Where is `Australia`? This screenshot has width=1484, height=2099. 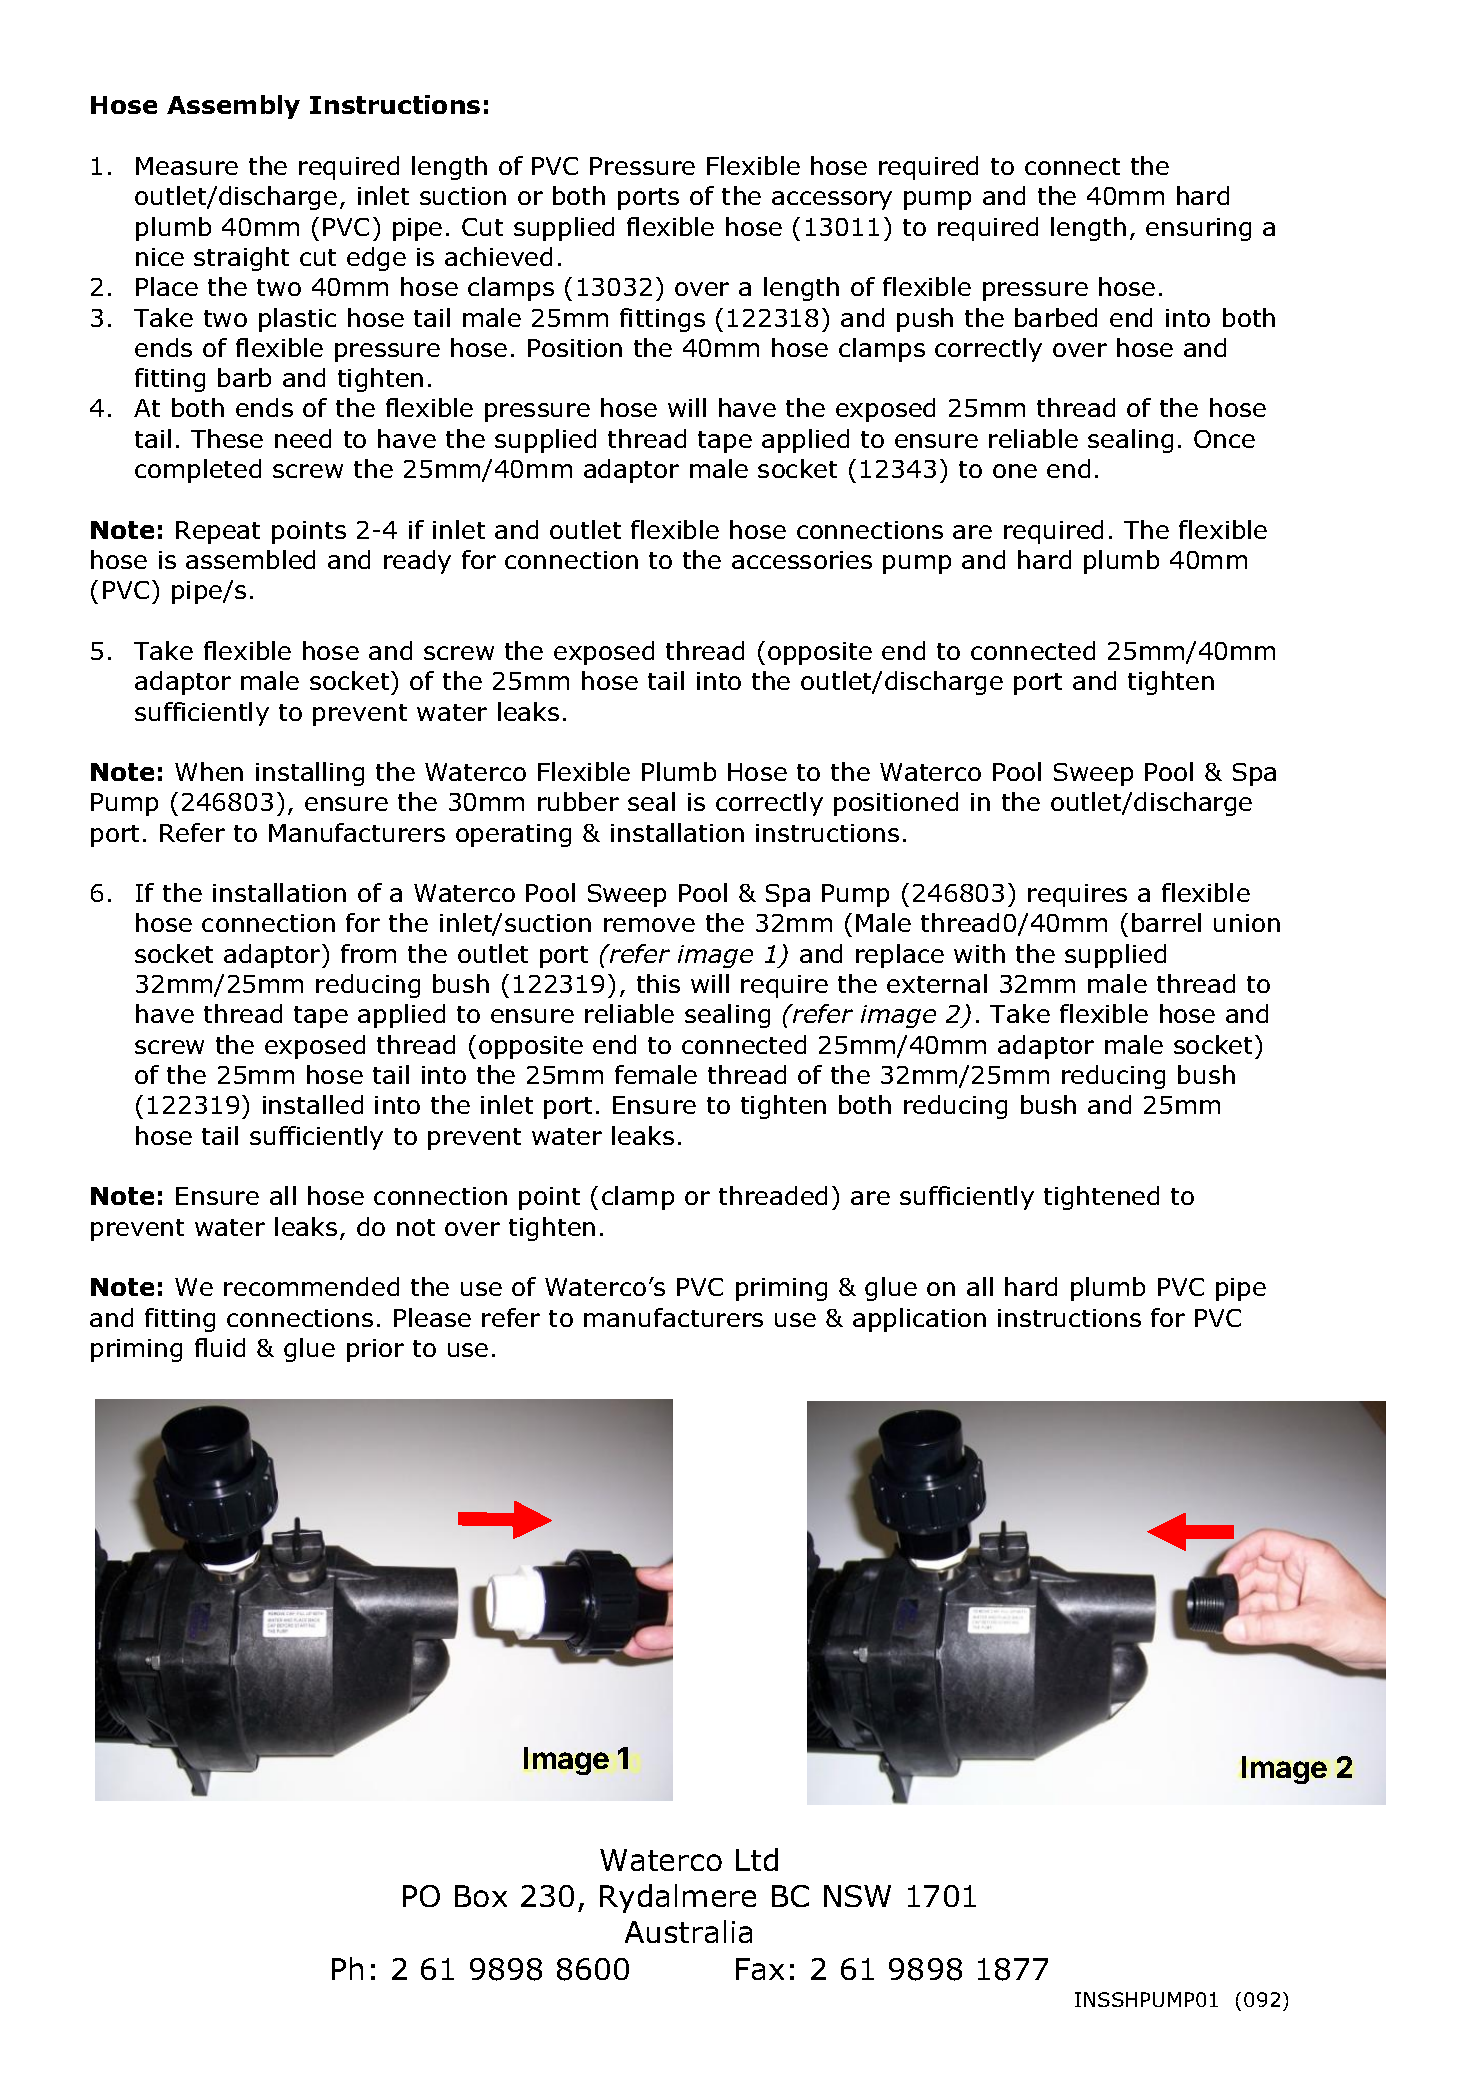
Australia is located at coordinates (688, 1931).
